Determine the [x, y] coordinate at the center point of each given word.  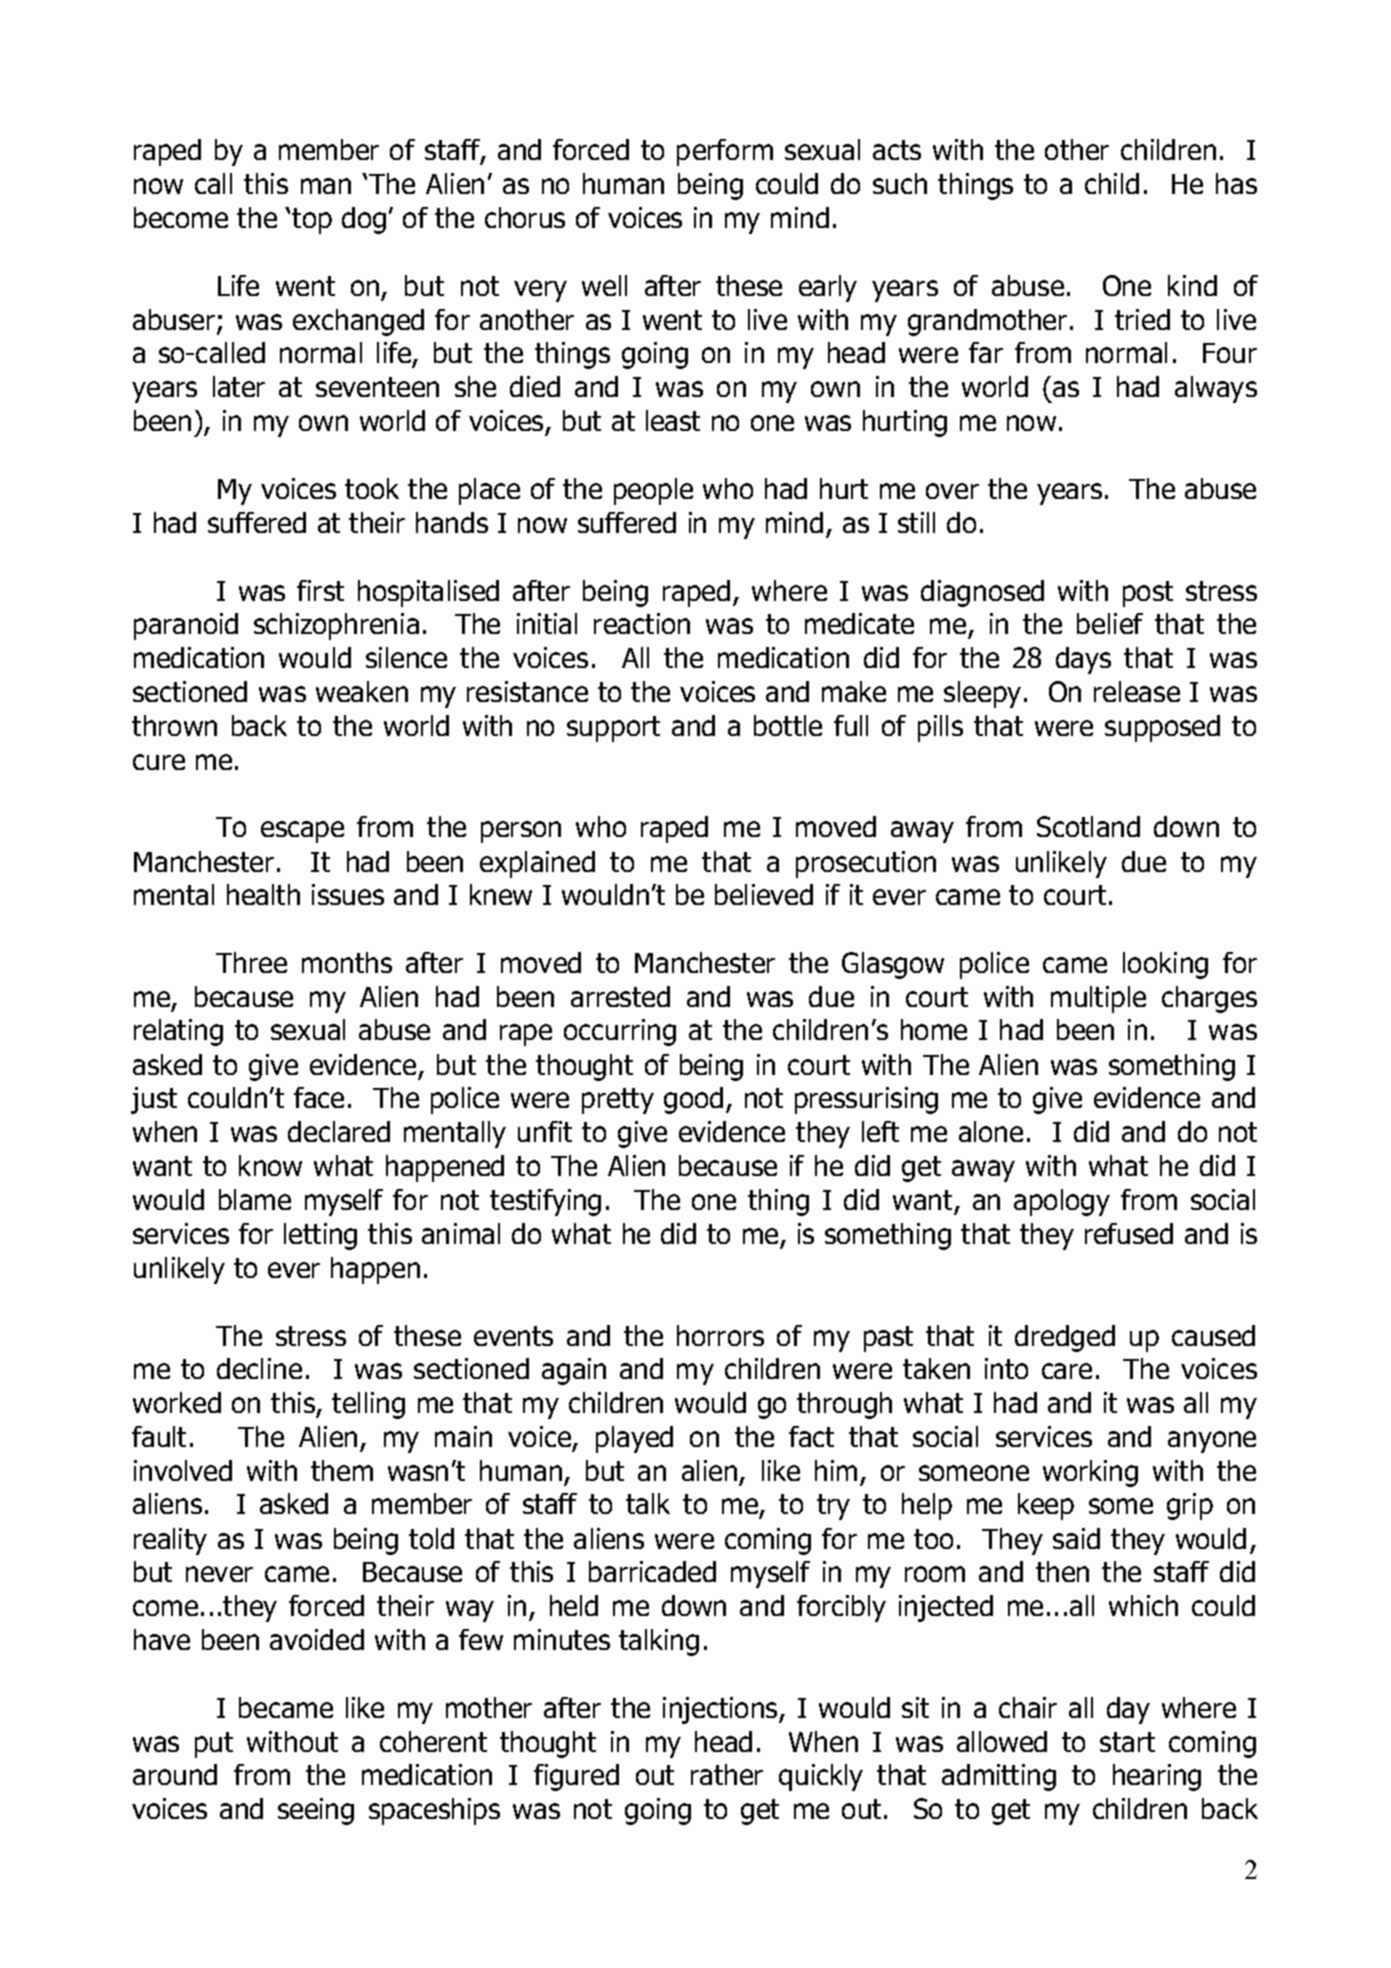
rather [727, 1774]
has [1236, 183]
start [1127, 1742]
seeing [316, 1811]
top [312, 221]
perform [725, 152]
